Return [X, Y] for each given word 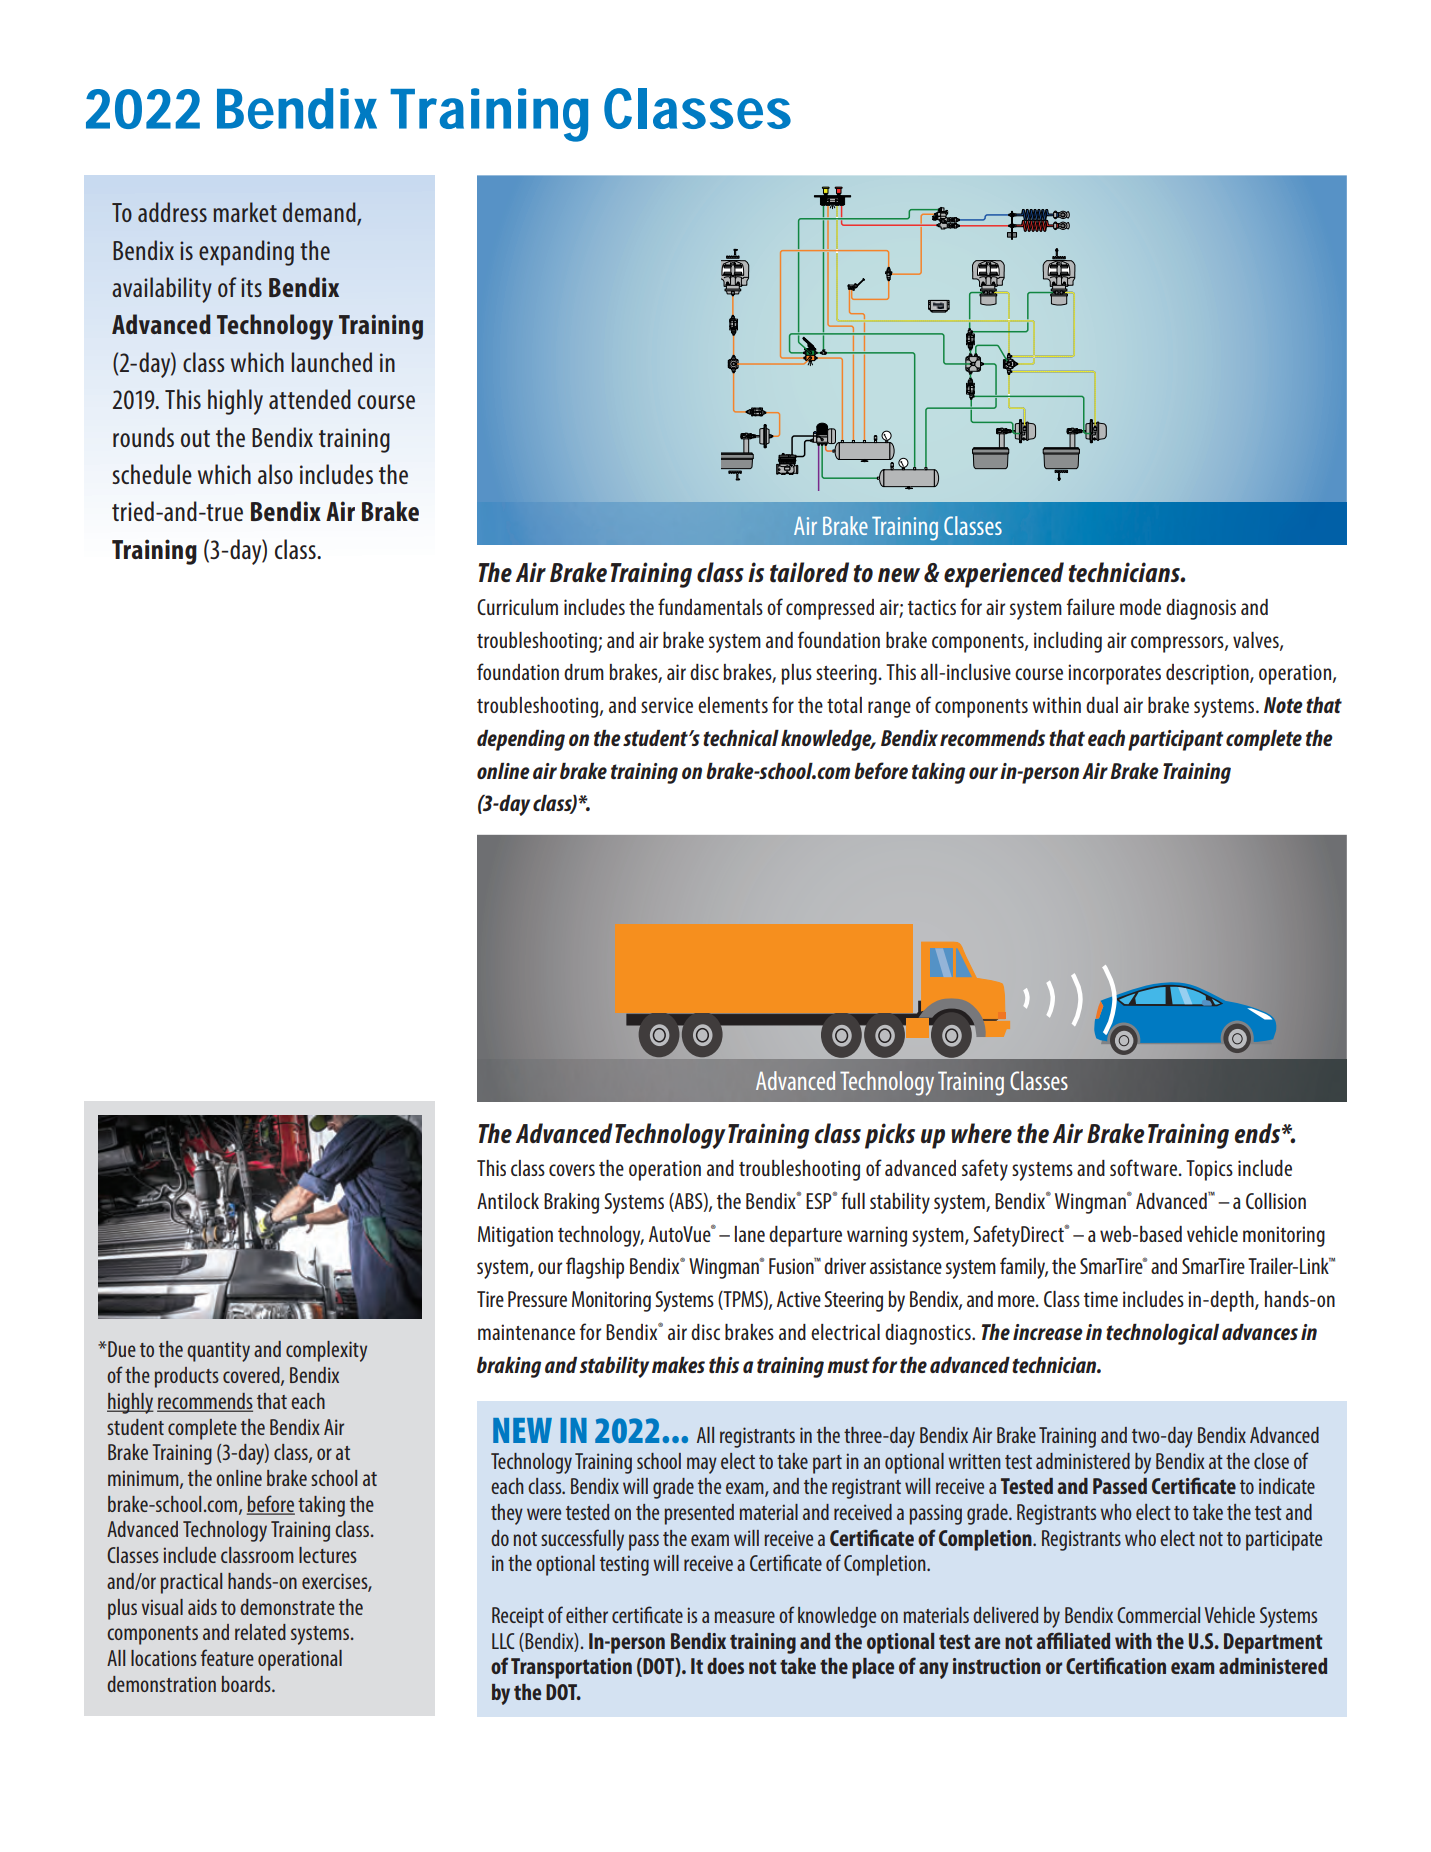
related [260, 1632]
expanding [246, 253]
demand [320, 213]
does [725, 1666]
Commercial [1158, 1615]
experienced [1004, 575]
